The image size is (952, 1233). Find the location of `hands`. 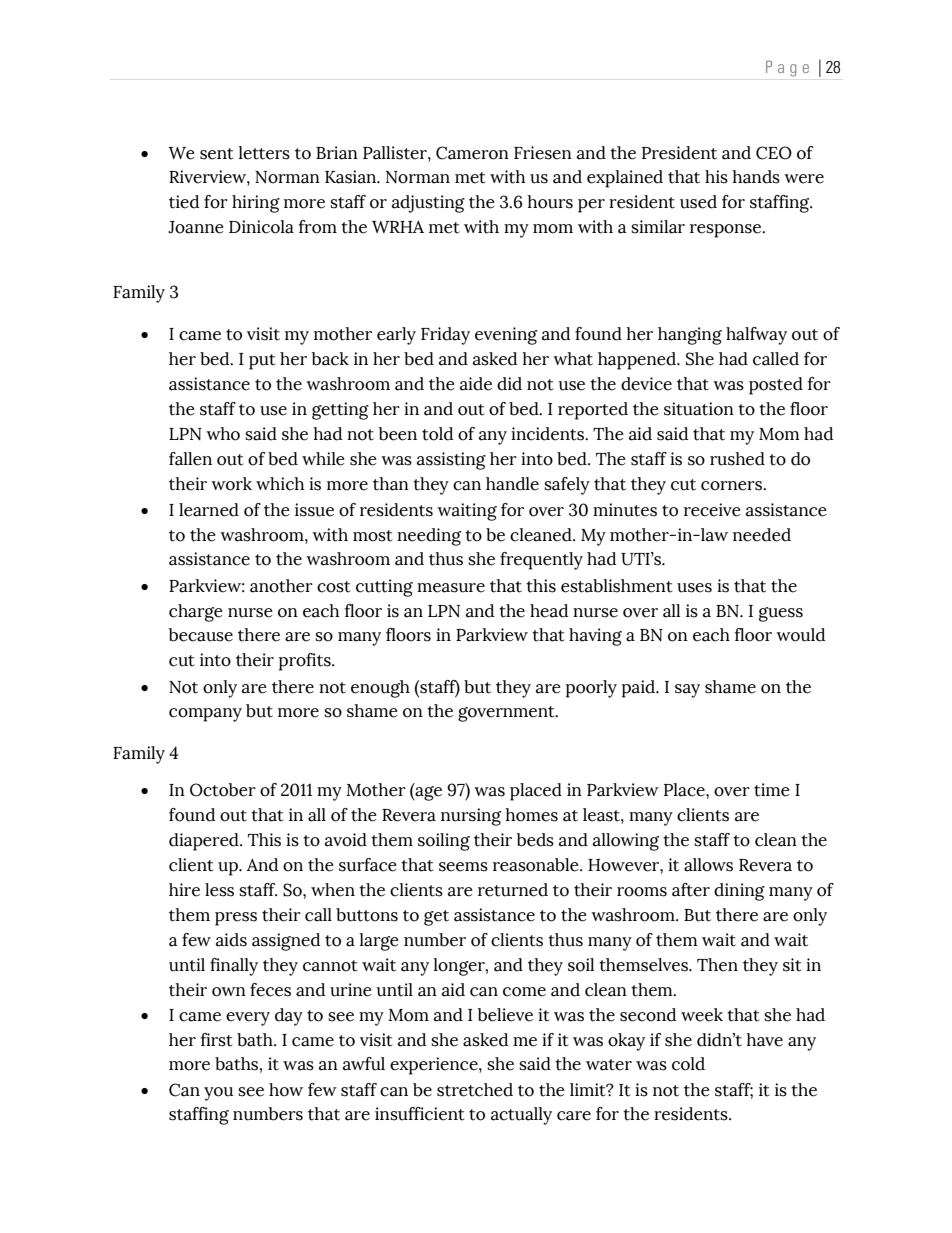

hands is located at coordinates (756, 177).
